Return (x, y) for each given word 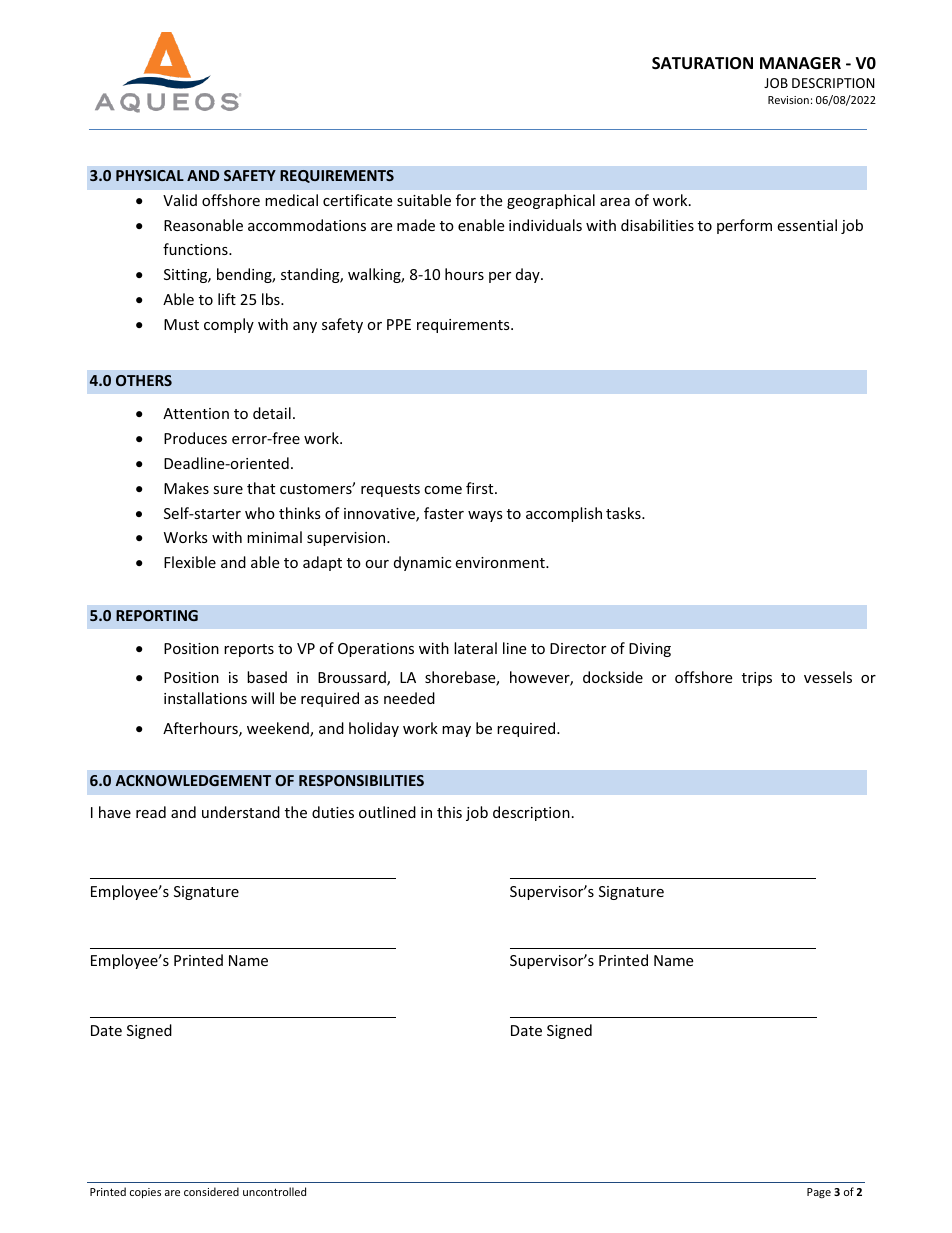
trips (757, 679)
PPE (399, 324)
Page (819, 1193)
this (449, 812)
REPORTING (157, 615)
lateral (475, 648)
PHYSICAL (150, 175)
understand (241, 812)
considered (211, 1191)
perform (744, 226)
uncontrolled (274, 1191)
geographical (551, 201)
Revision (788, 100)
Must (181, 324)
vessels (828, 677)
